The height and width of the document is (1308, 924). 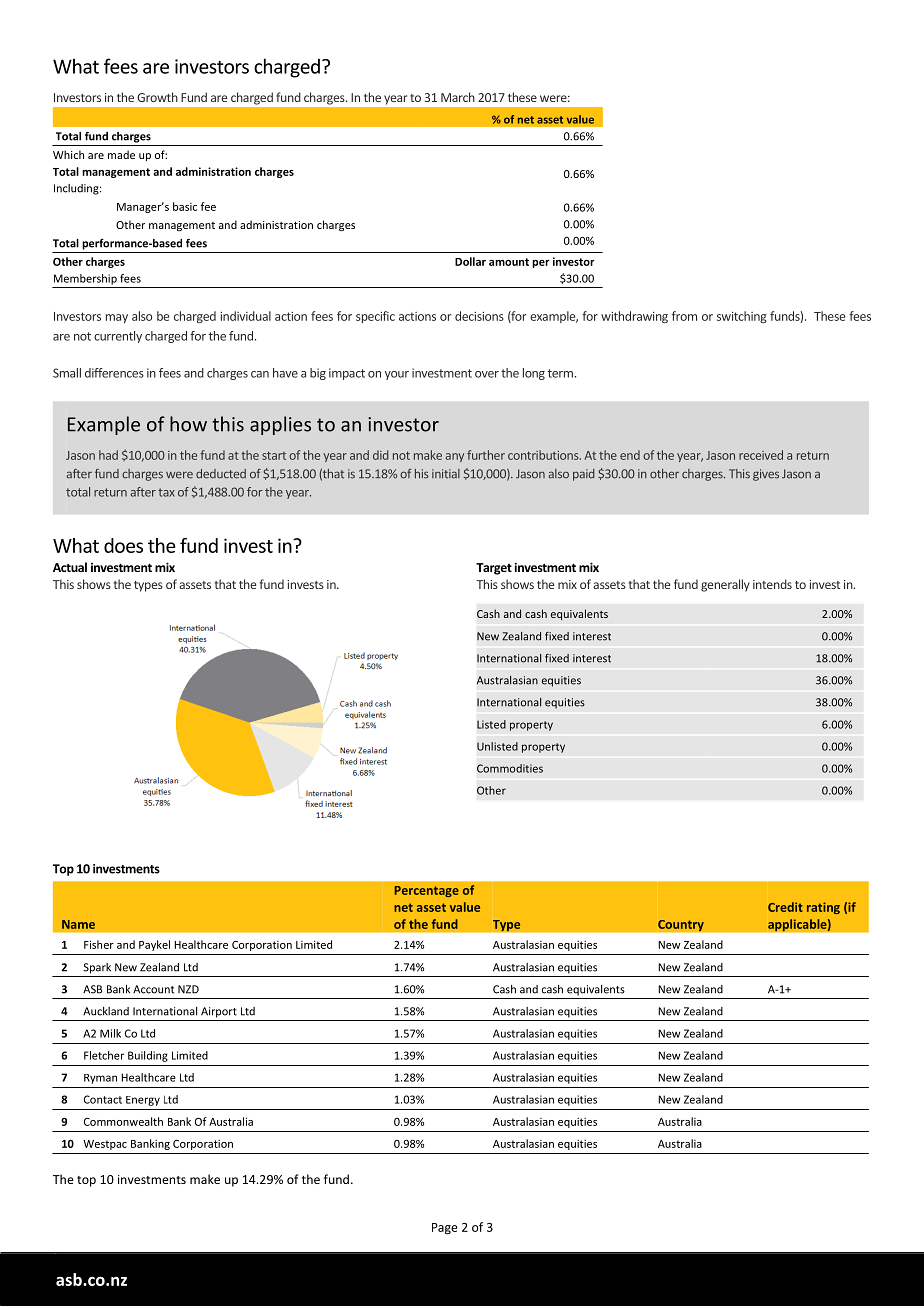 What do you see at coordinates (105, 1145) in the document?
I see `Westpac` at bounding box center [105, 1145].
